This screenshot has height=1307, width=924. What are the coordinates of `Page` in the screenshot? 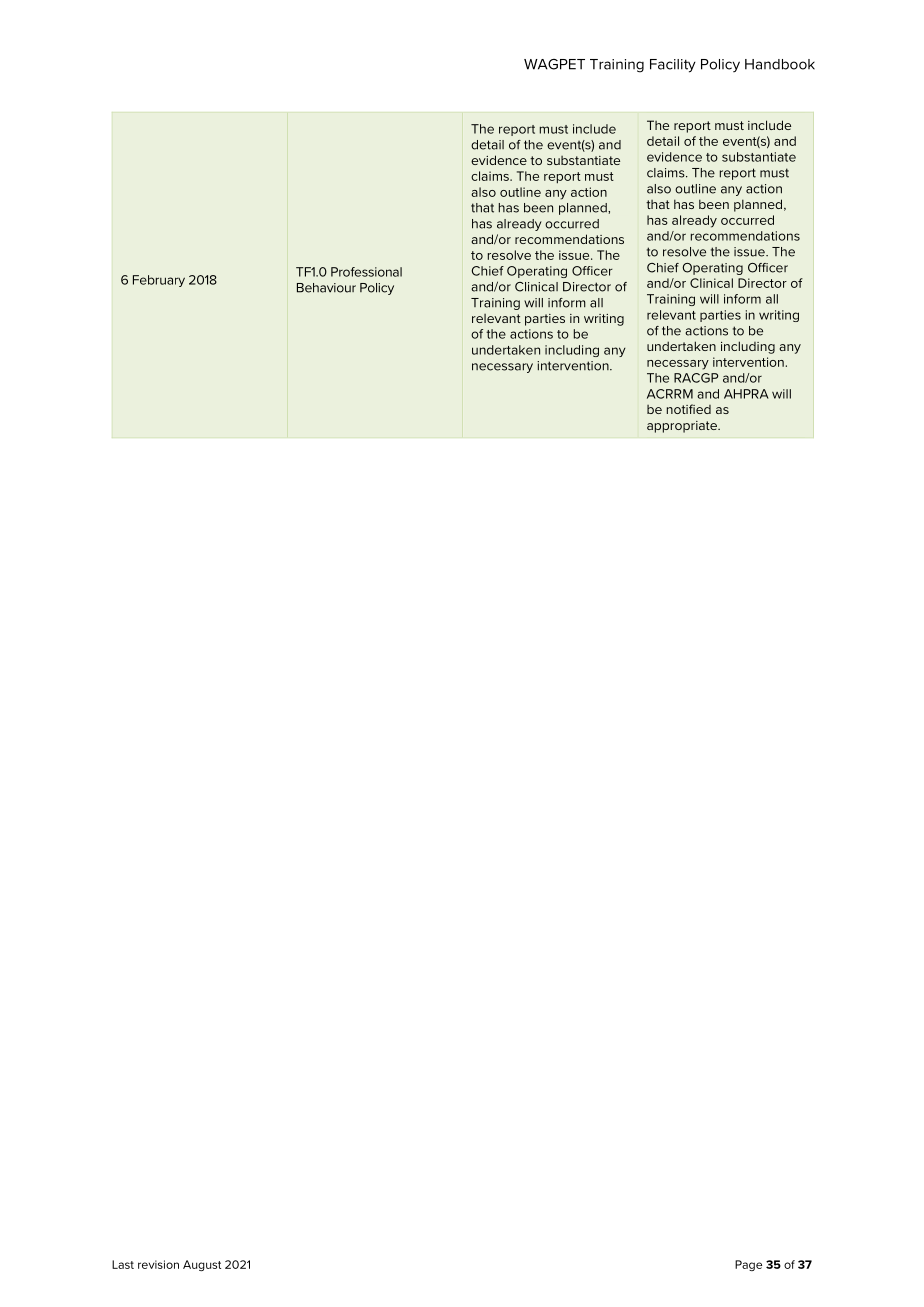 It's located at (748, 1265).
